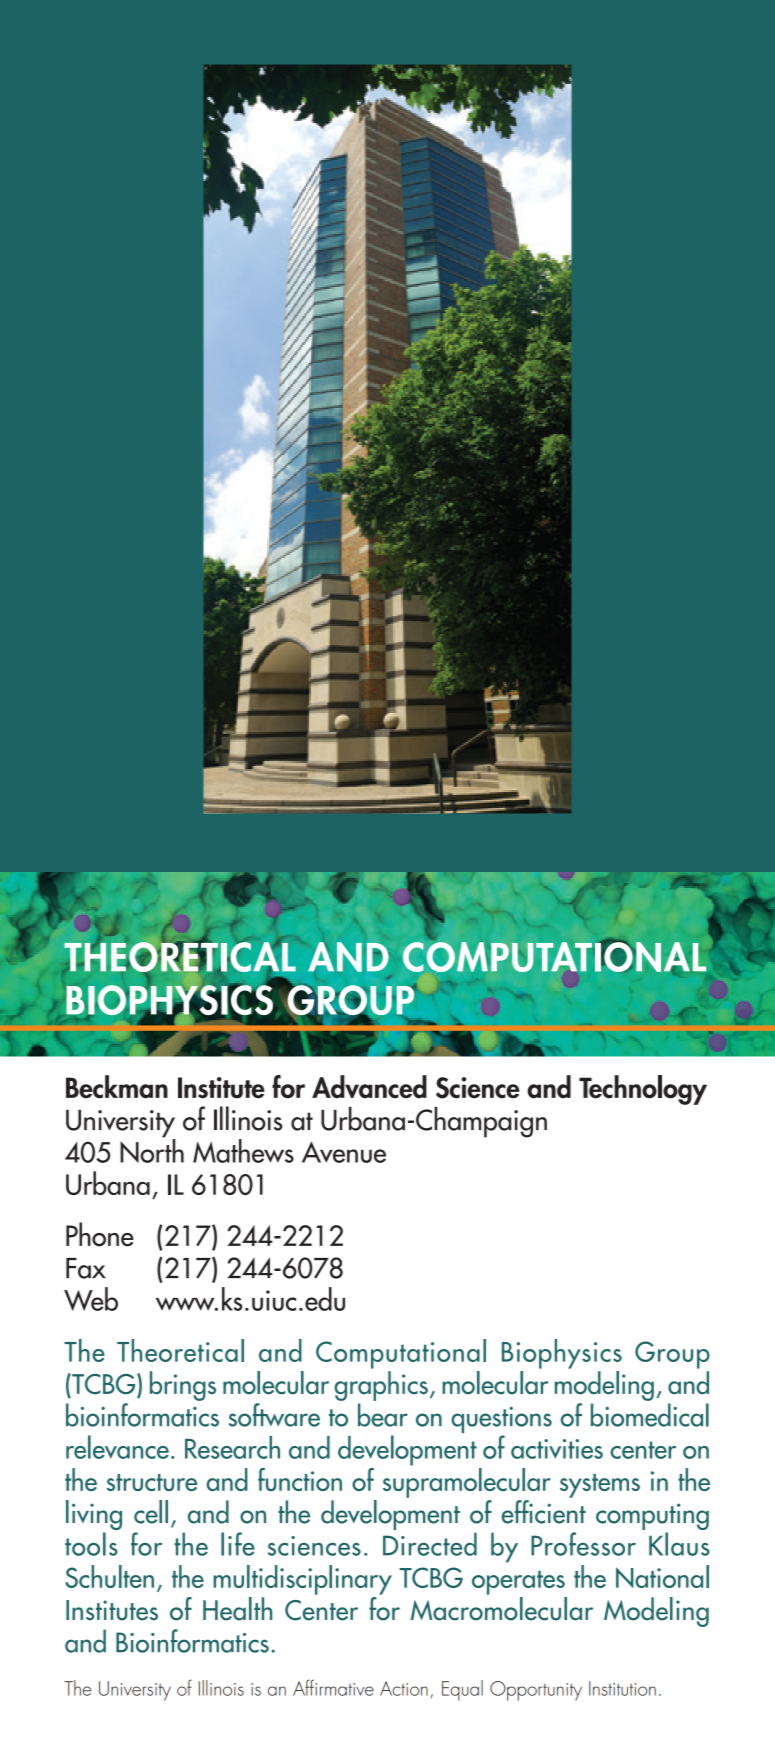  What do you see at coordinates (117, 1087) in the page?
I see `Beckman` at bounding box center [117, 1087].
